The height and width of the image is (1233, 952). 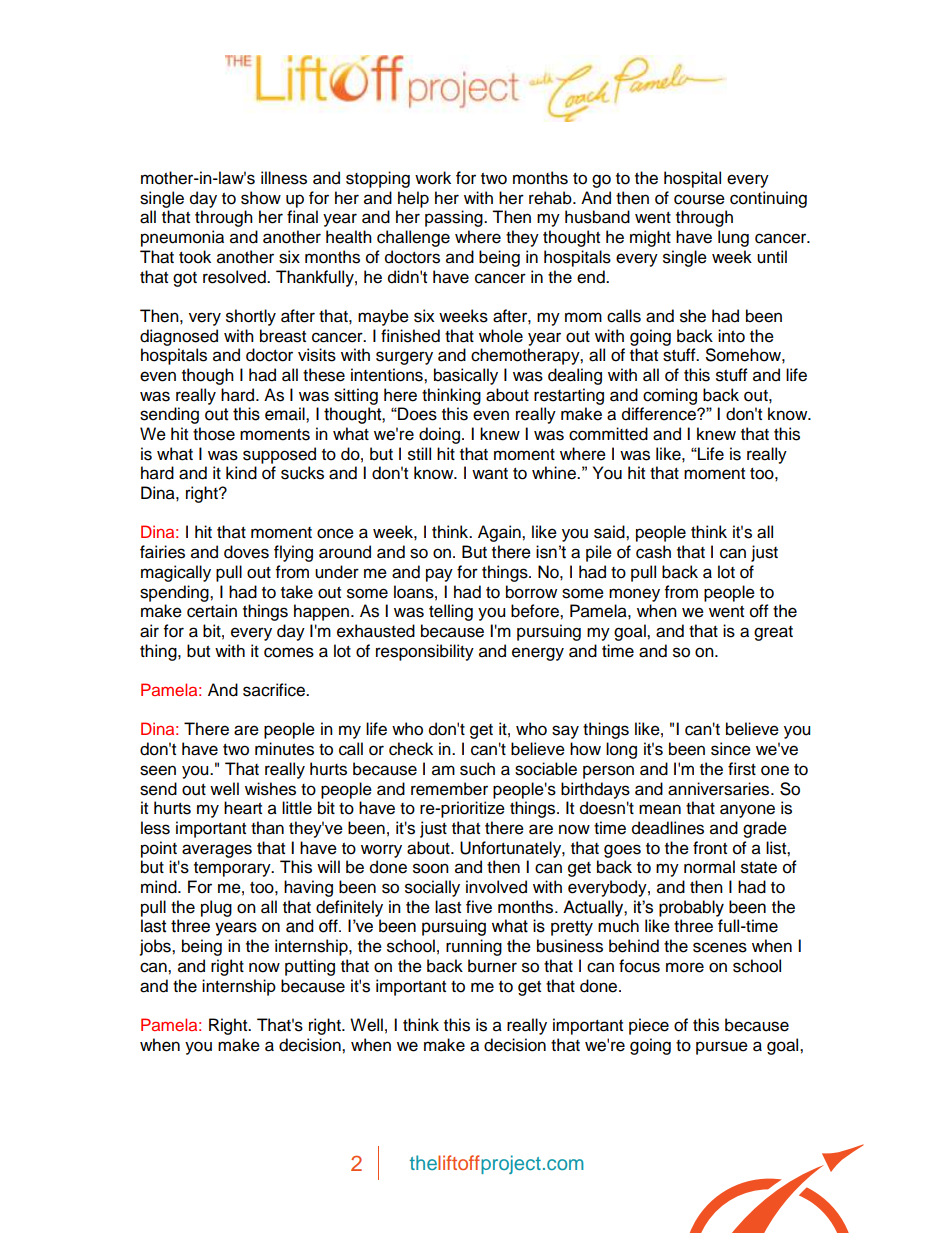 I want to click on remember, so click(x=449, y=789).
